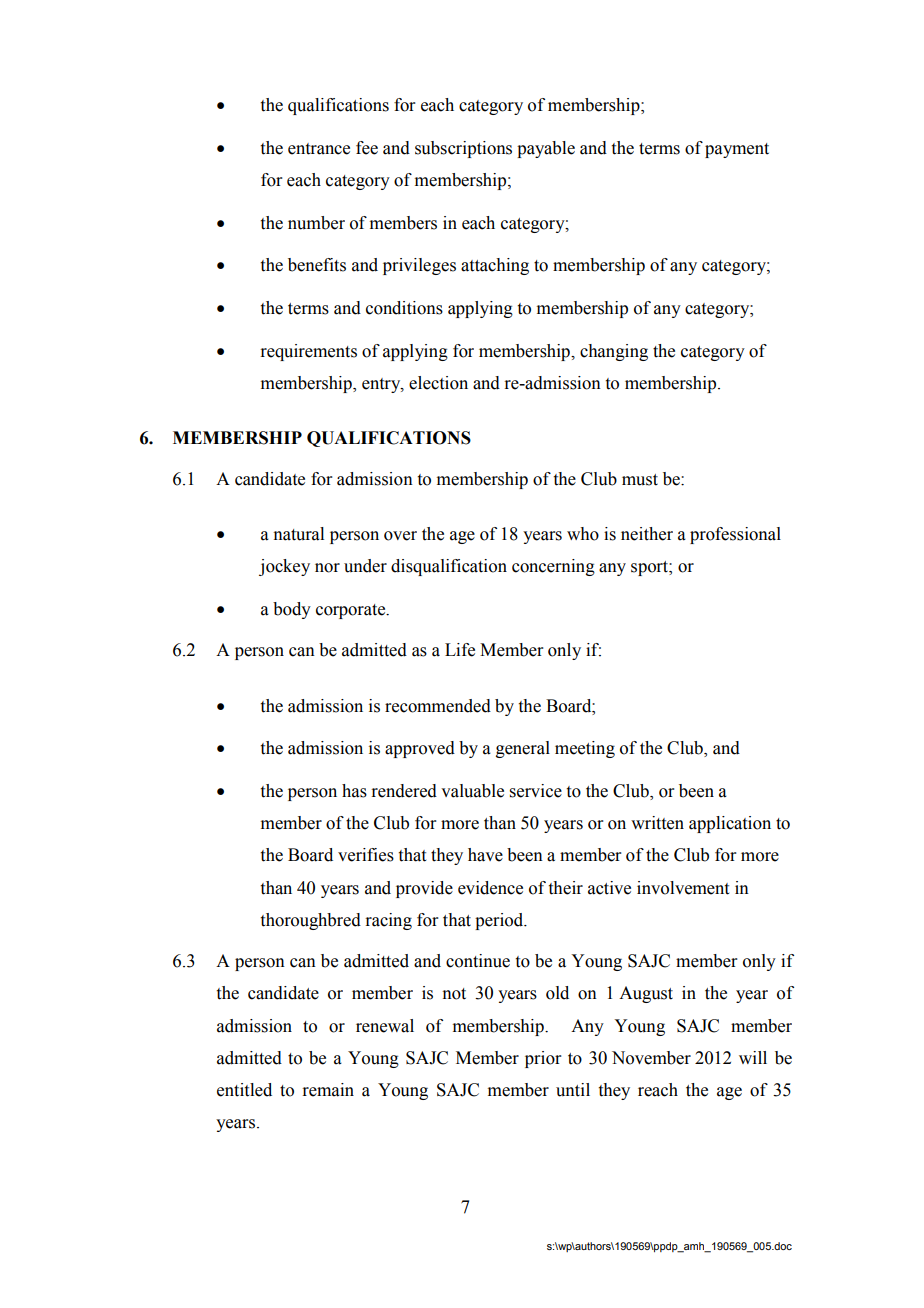  What do you see at coordinates (737, 150) in the image?
I see `payment` at bounding box center [737, 150].
